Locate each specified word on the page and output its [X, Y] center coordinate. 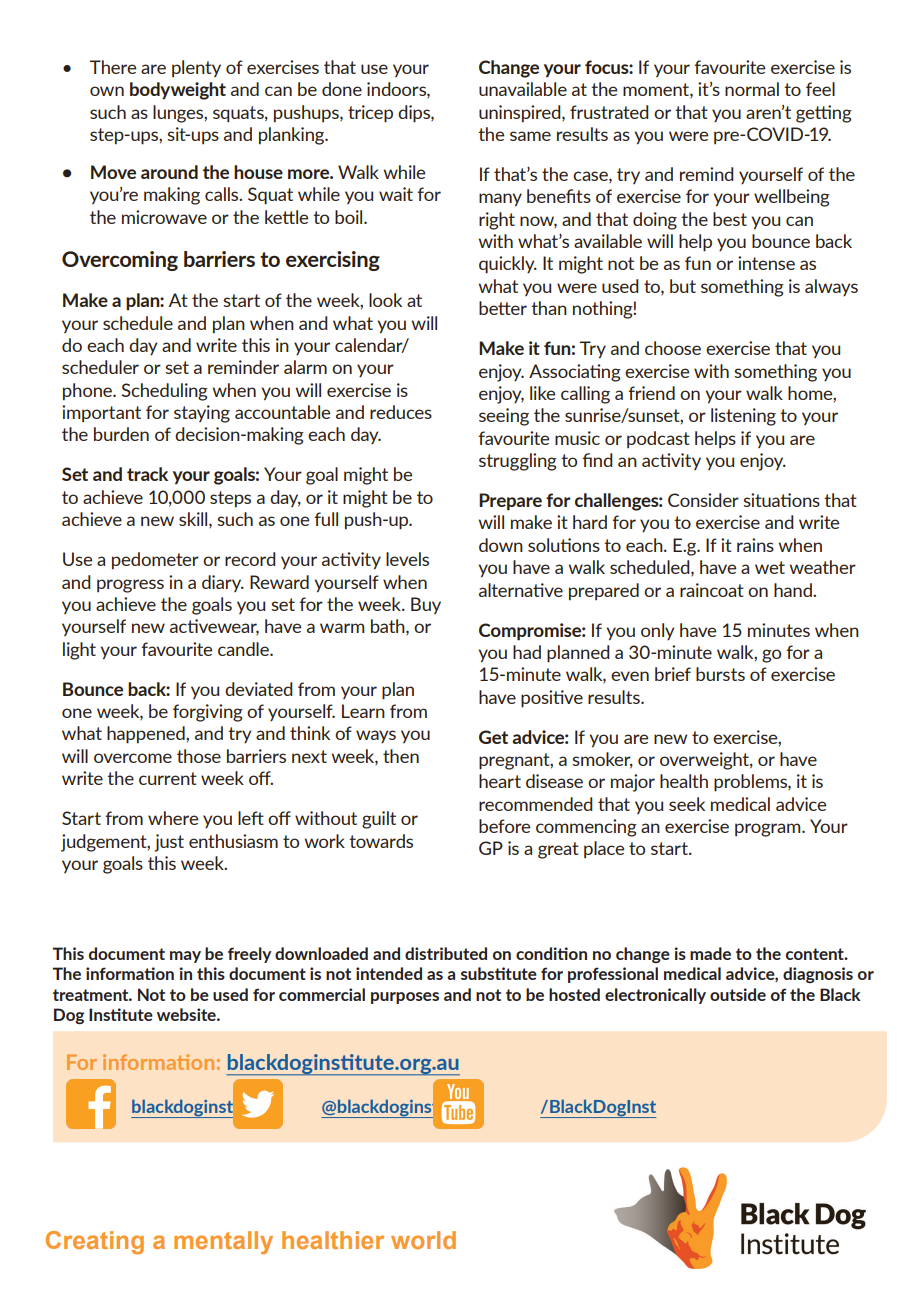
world [423, 1240]
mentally [223, 1242]
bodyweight [178, 91]
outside [738, 994]
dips [415, 114]
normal [752, 89]
